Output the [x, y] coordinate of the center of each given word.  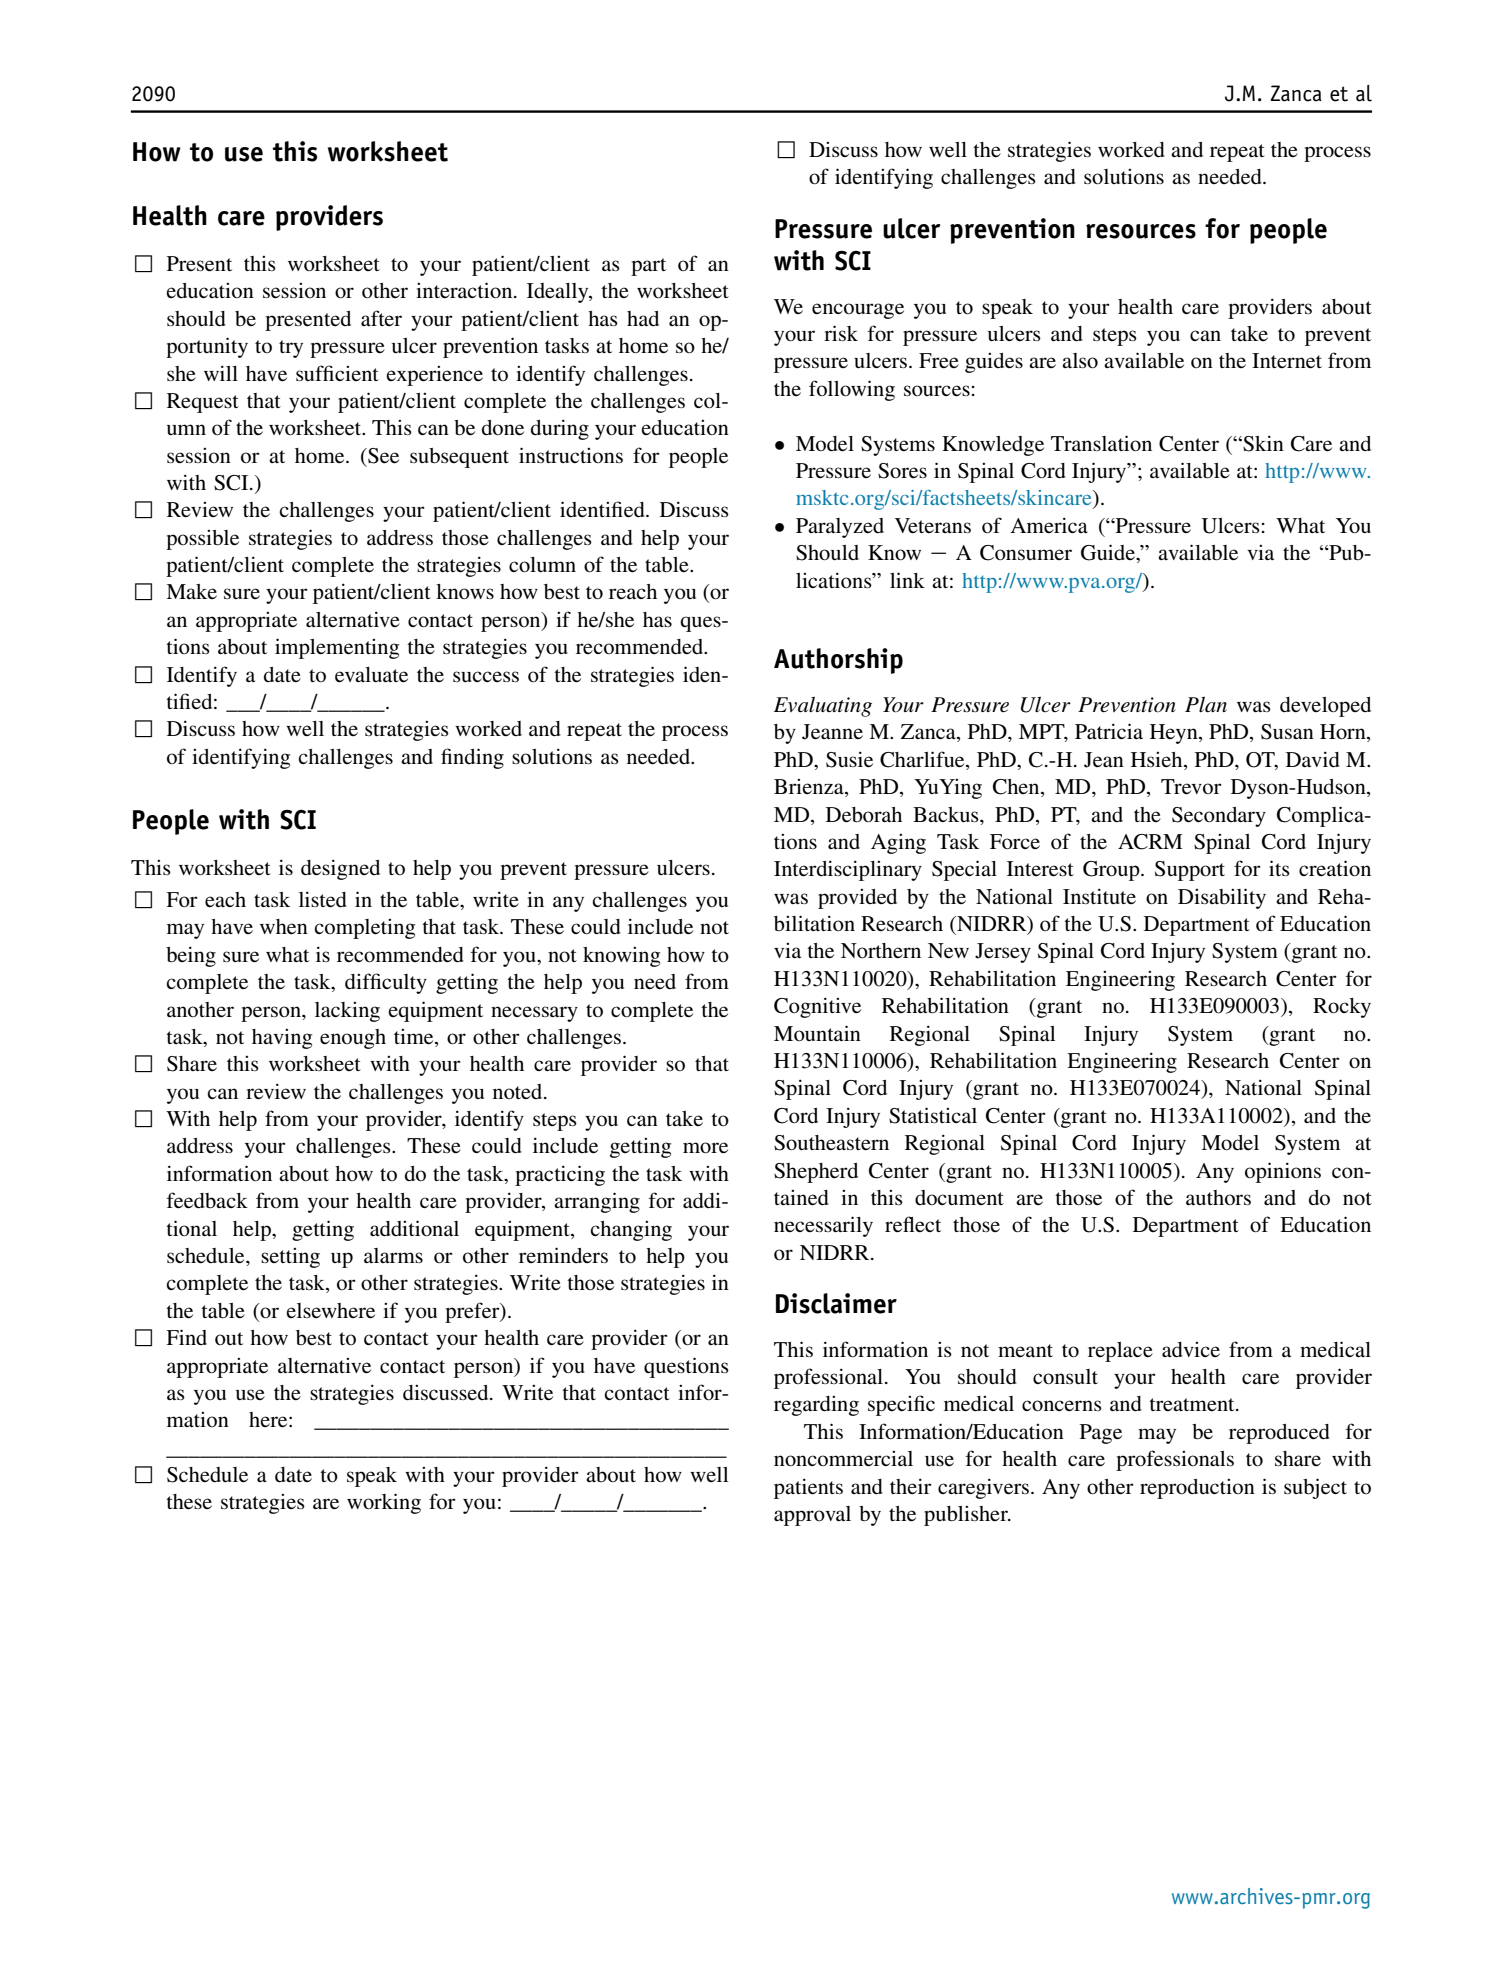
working [384, 1503]
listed [323, 899]
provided [857, 899]
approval [812, 1516]
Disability [1222, 898]
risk [841, 333]
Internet [1287, 360]
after [381, 318]
